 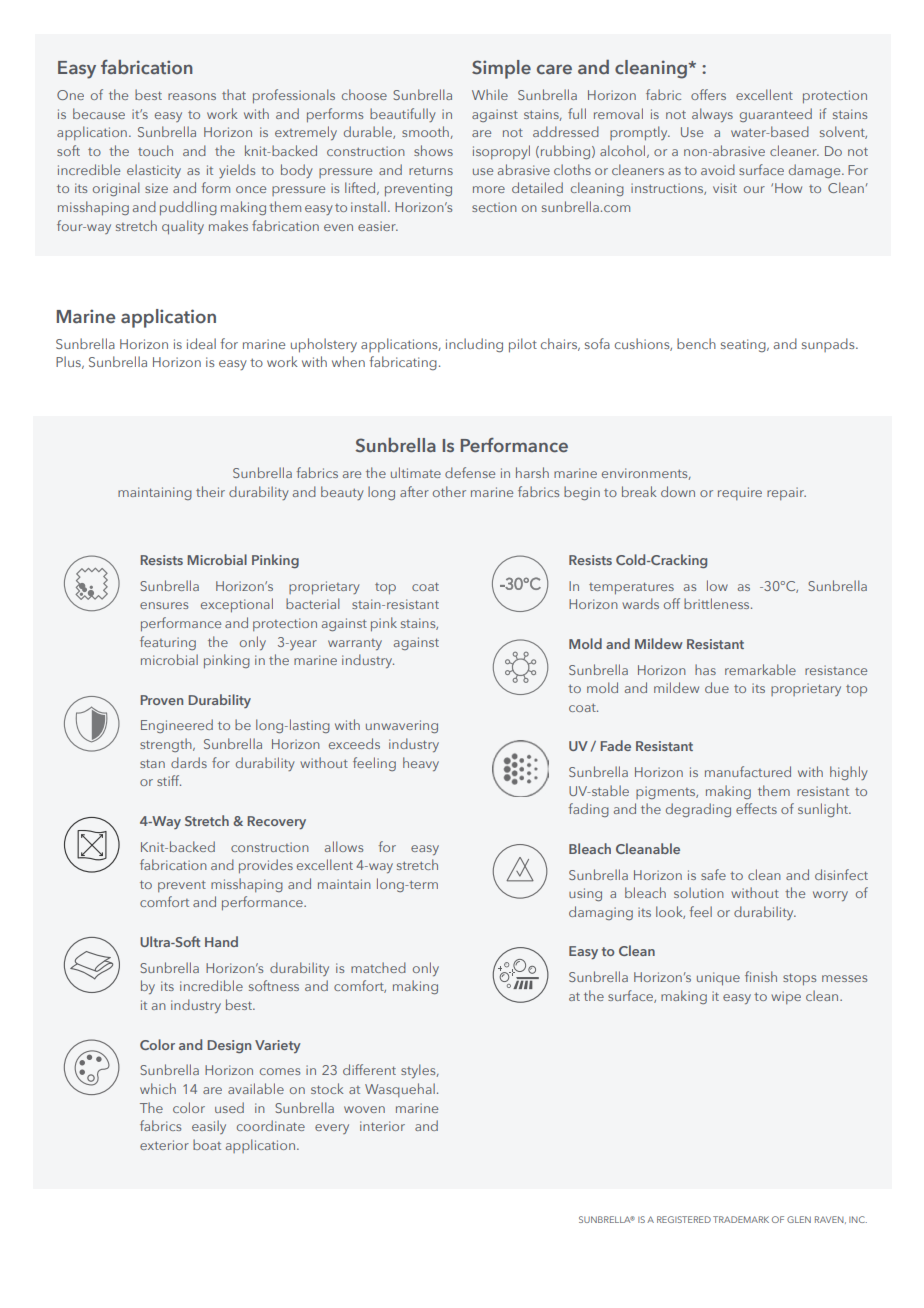 I want to click on featuring, so click(x=168, y=643).
